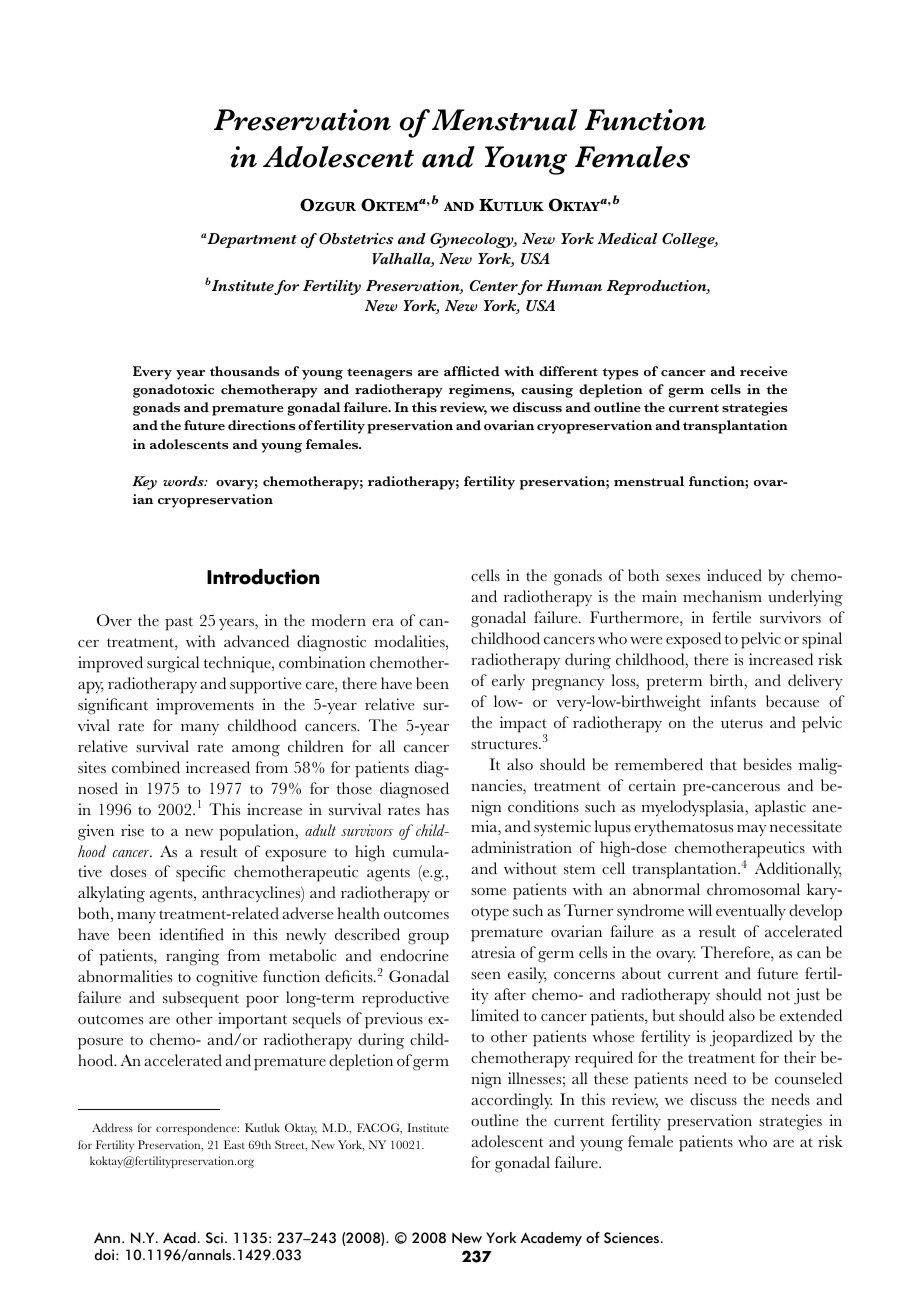 This screenshot has width=921, height=1316. I want to click on Medical, so click(627, 238).
